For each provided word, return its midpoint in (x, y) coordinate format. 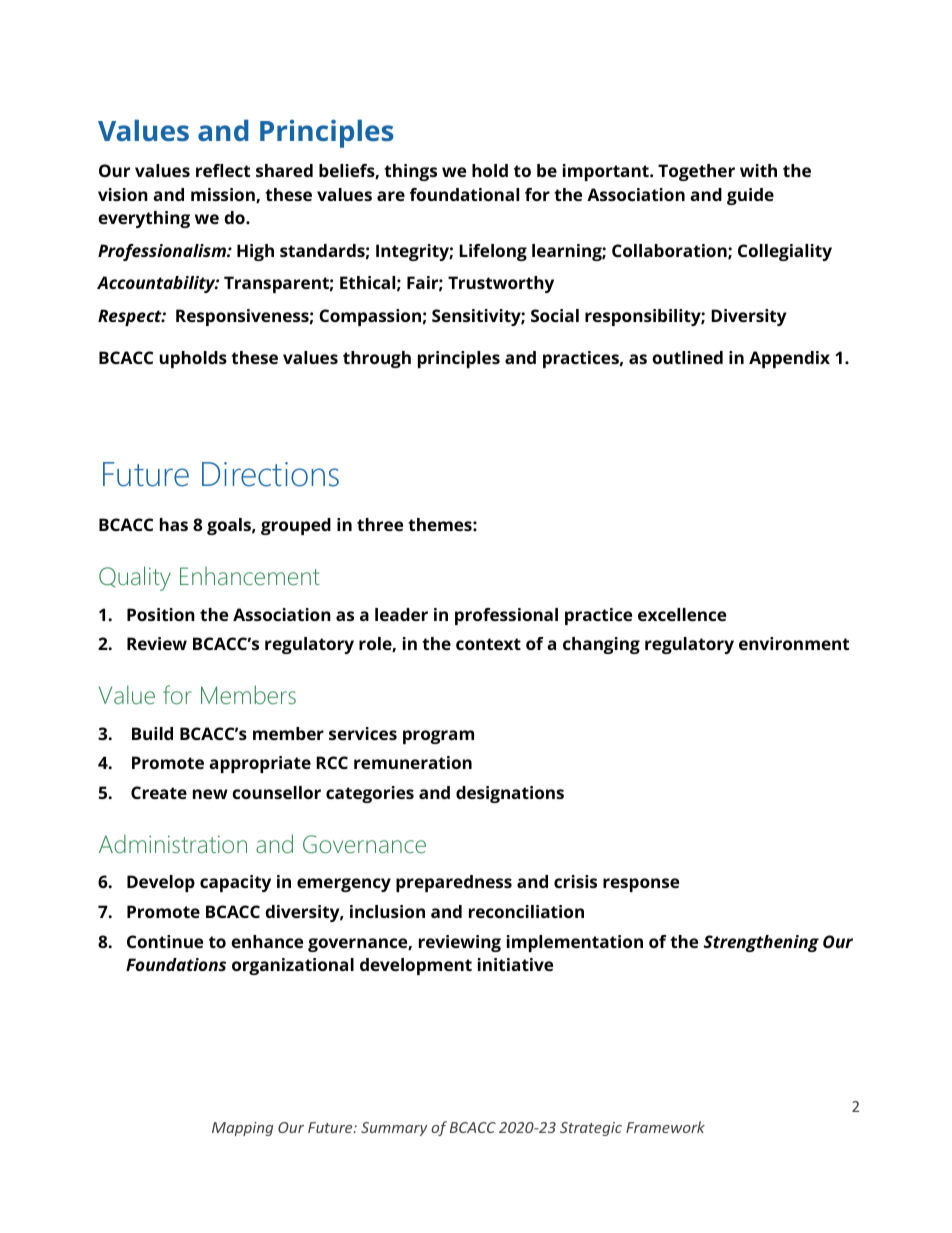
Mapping (242, 1129)
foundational (464, 194)
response (641, 885)
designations (510, 794)
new (210, 794)
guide (750, 196)
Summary (394, 1129)
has (174, 524)
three (380, 524)
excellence (682, 614)
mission (224, 195)
